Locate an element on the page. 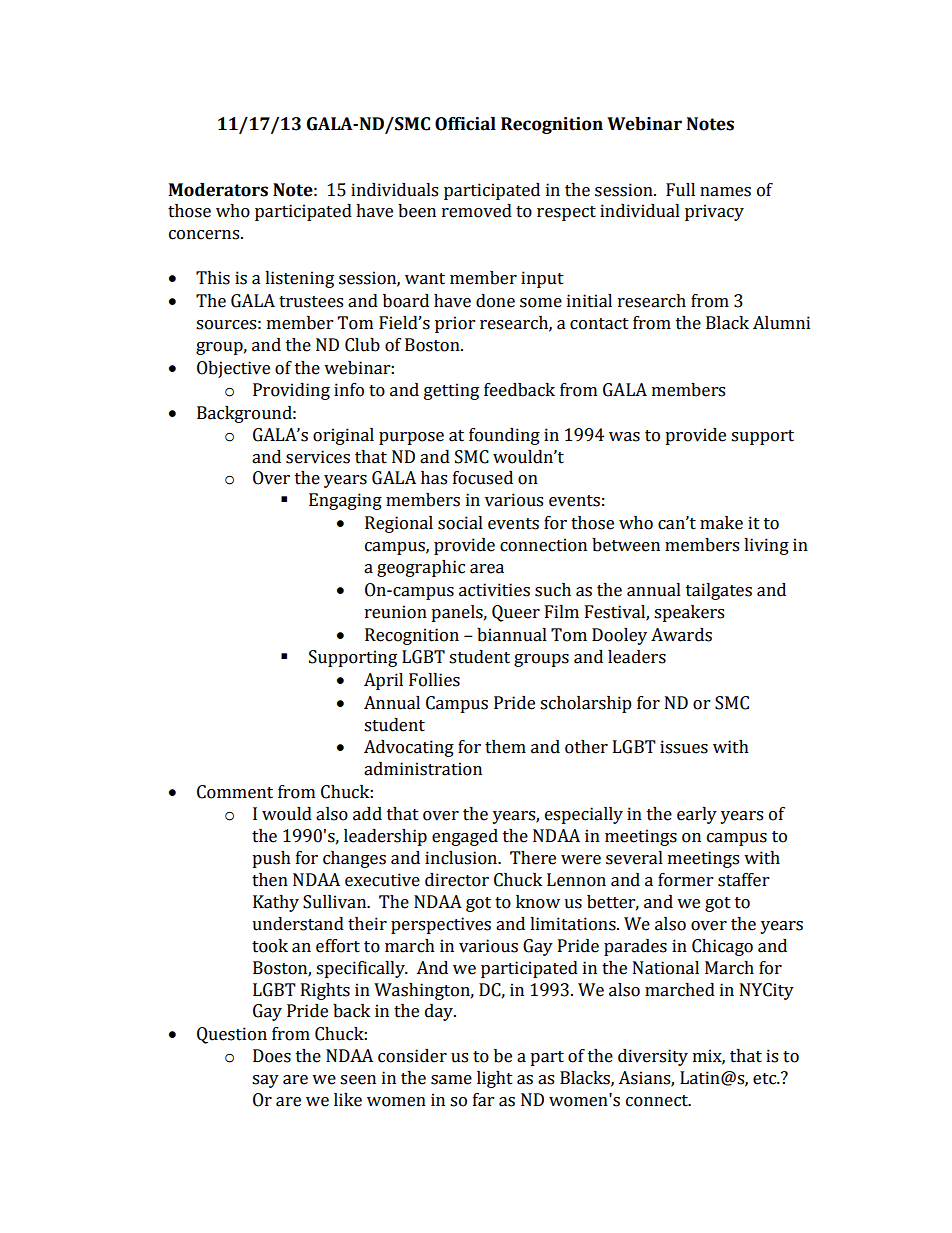 This image has height=1233, width=952. Official is located at coordinates (465, 124).
